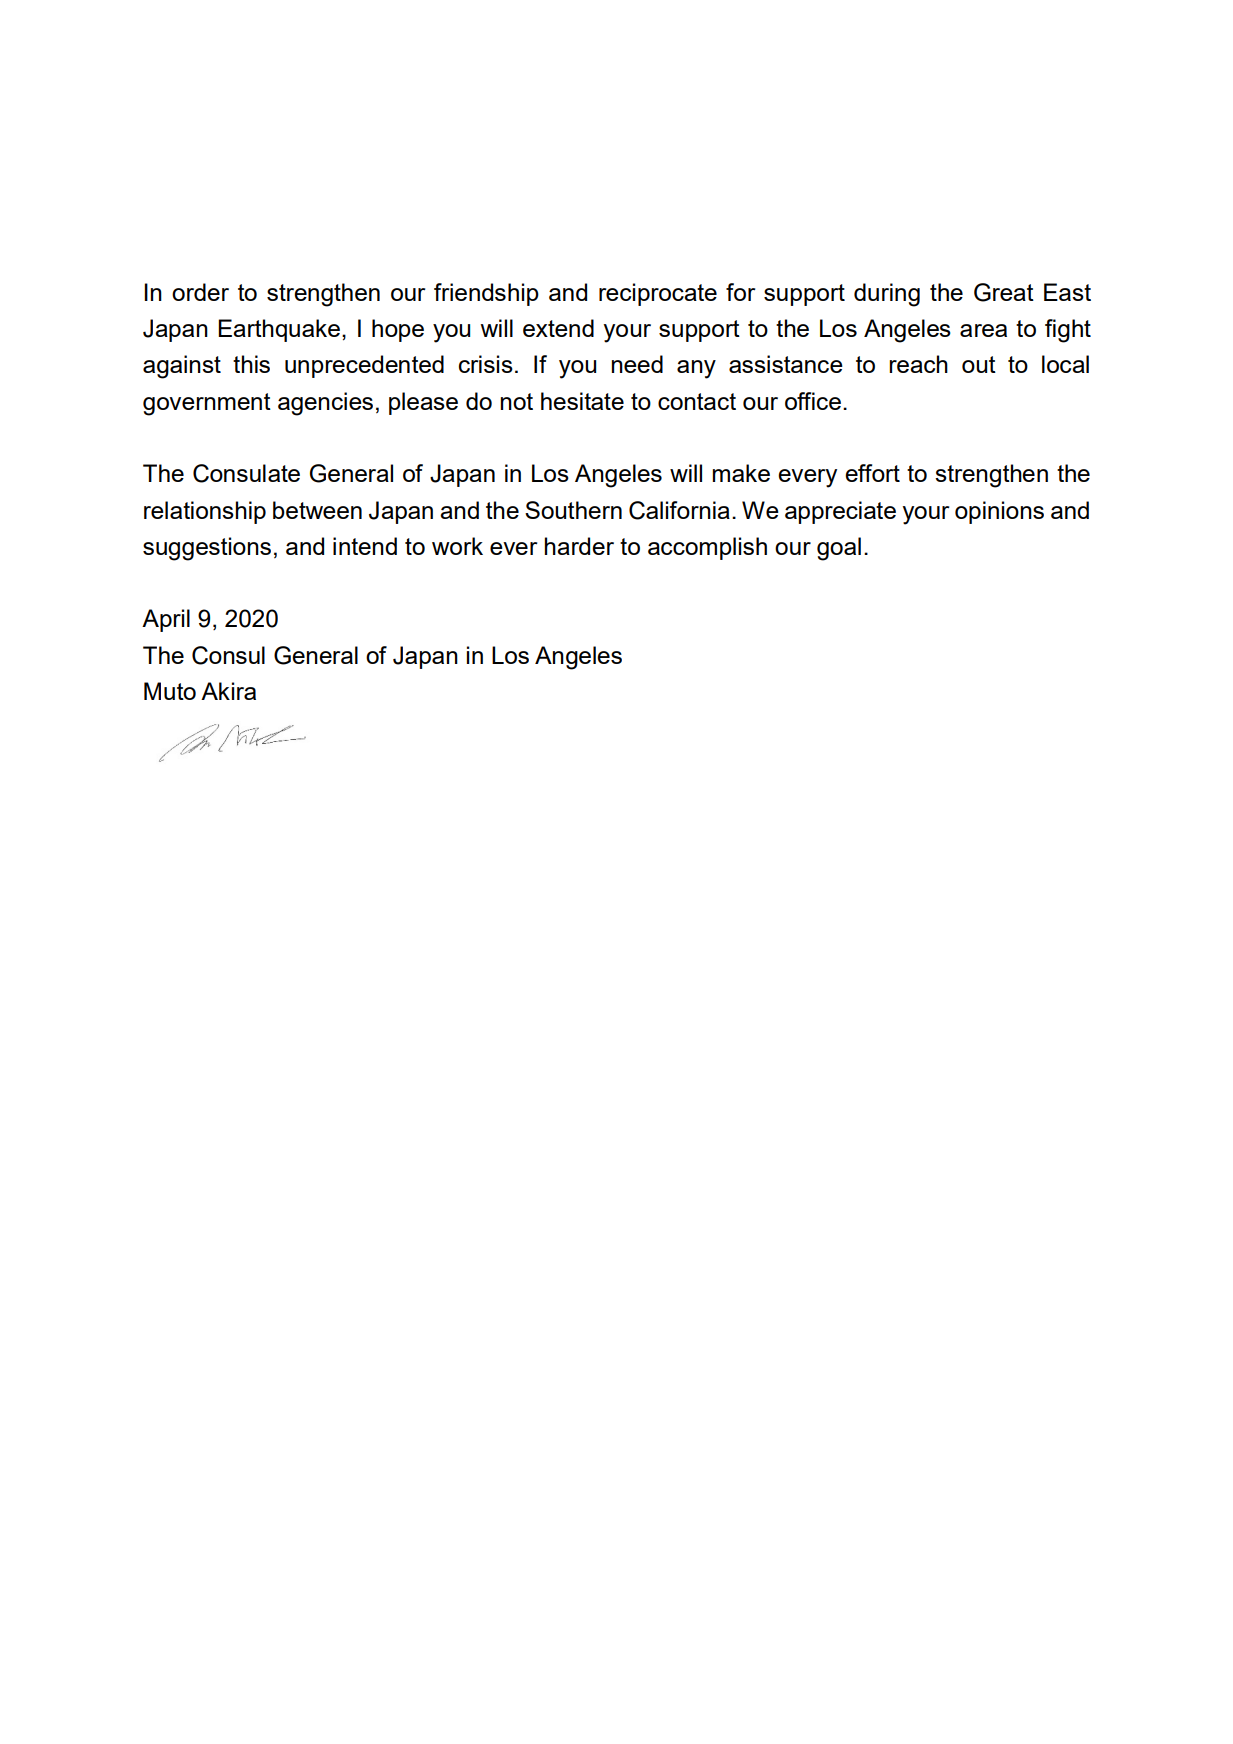  I want to click on office, so click(813, 401).
